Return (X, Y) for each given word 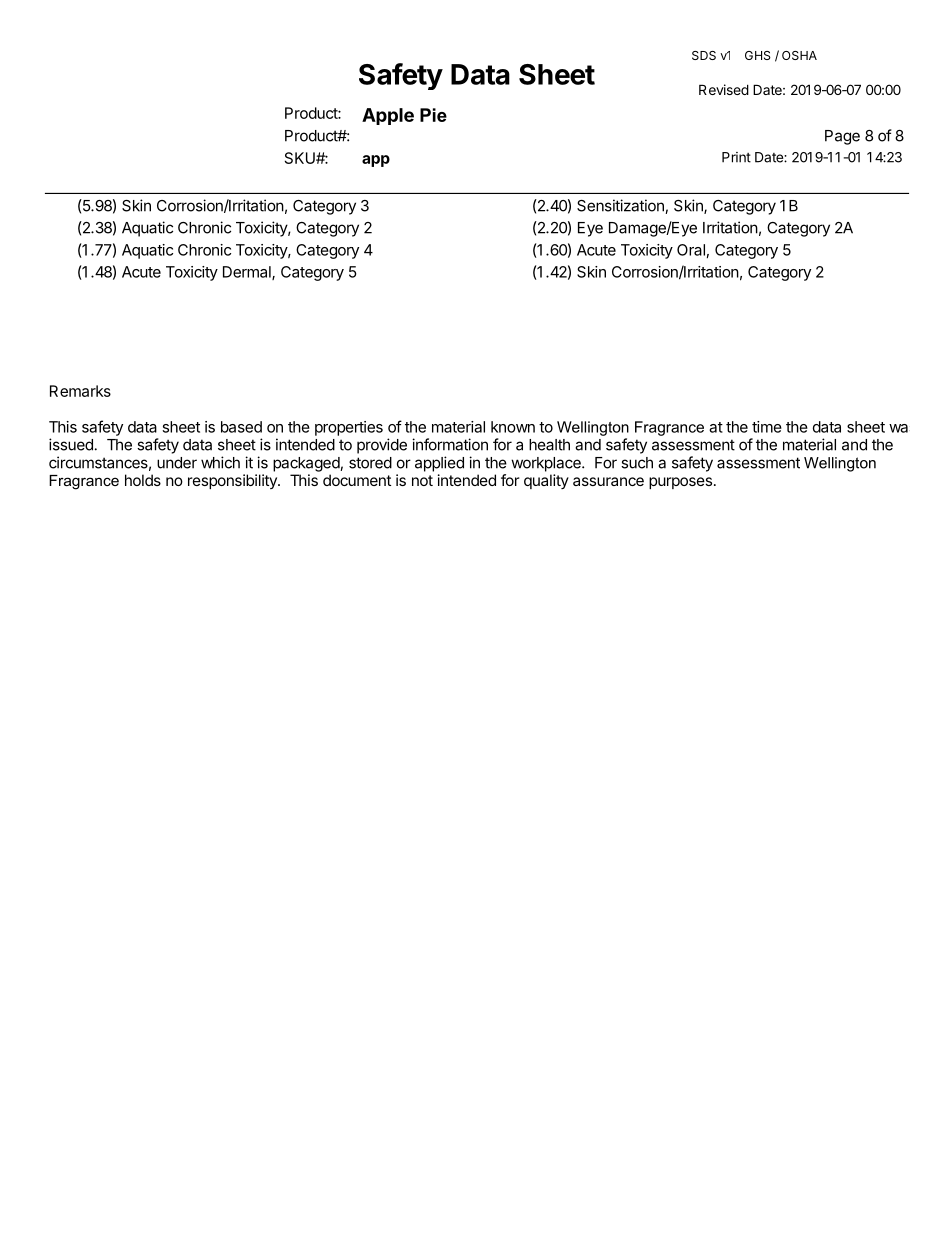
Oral (691, 250)
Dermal (248, 273)
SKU (301, 158)
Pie (433, 115)
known (513, 427)
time (767, 427)
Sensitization (621, 206)
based (241, 427)
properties (349, 428)
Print (736, 157)
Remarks (80, 391)
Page (842, 137)
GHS (758, 55)
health (549, 445)
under (177, 463)
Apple (388, 116)
